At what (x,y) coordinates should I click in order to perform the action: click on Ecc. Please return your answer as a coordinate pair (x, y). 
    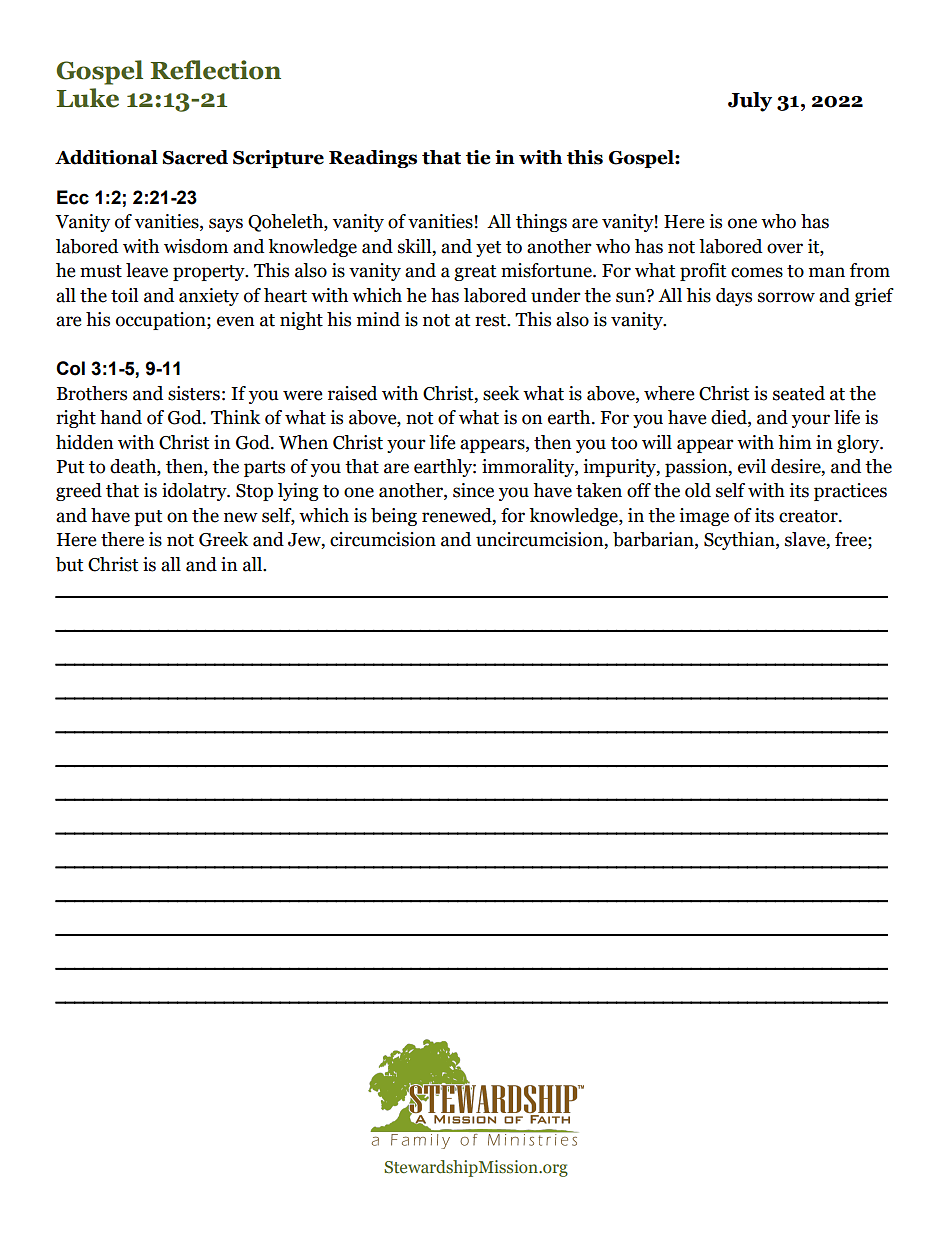
    Looking at the image, I should click on (73, 197).
